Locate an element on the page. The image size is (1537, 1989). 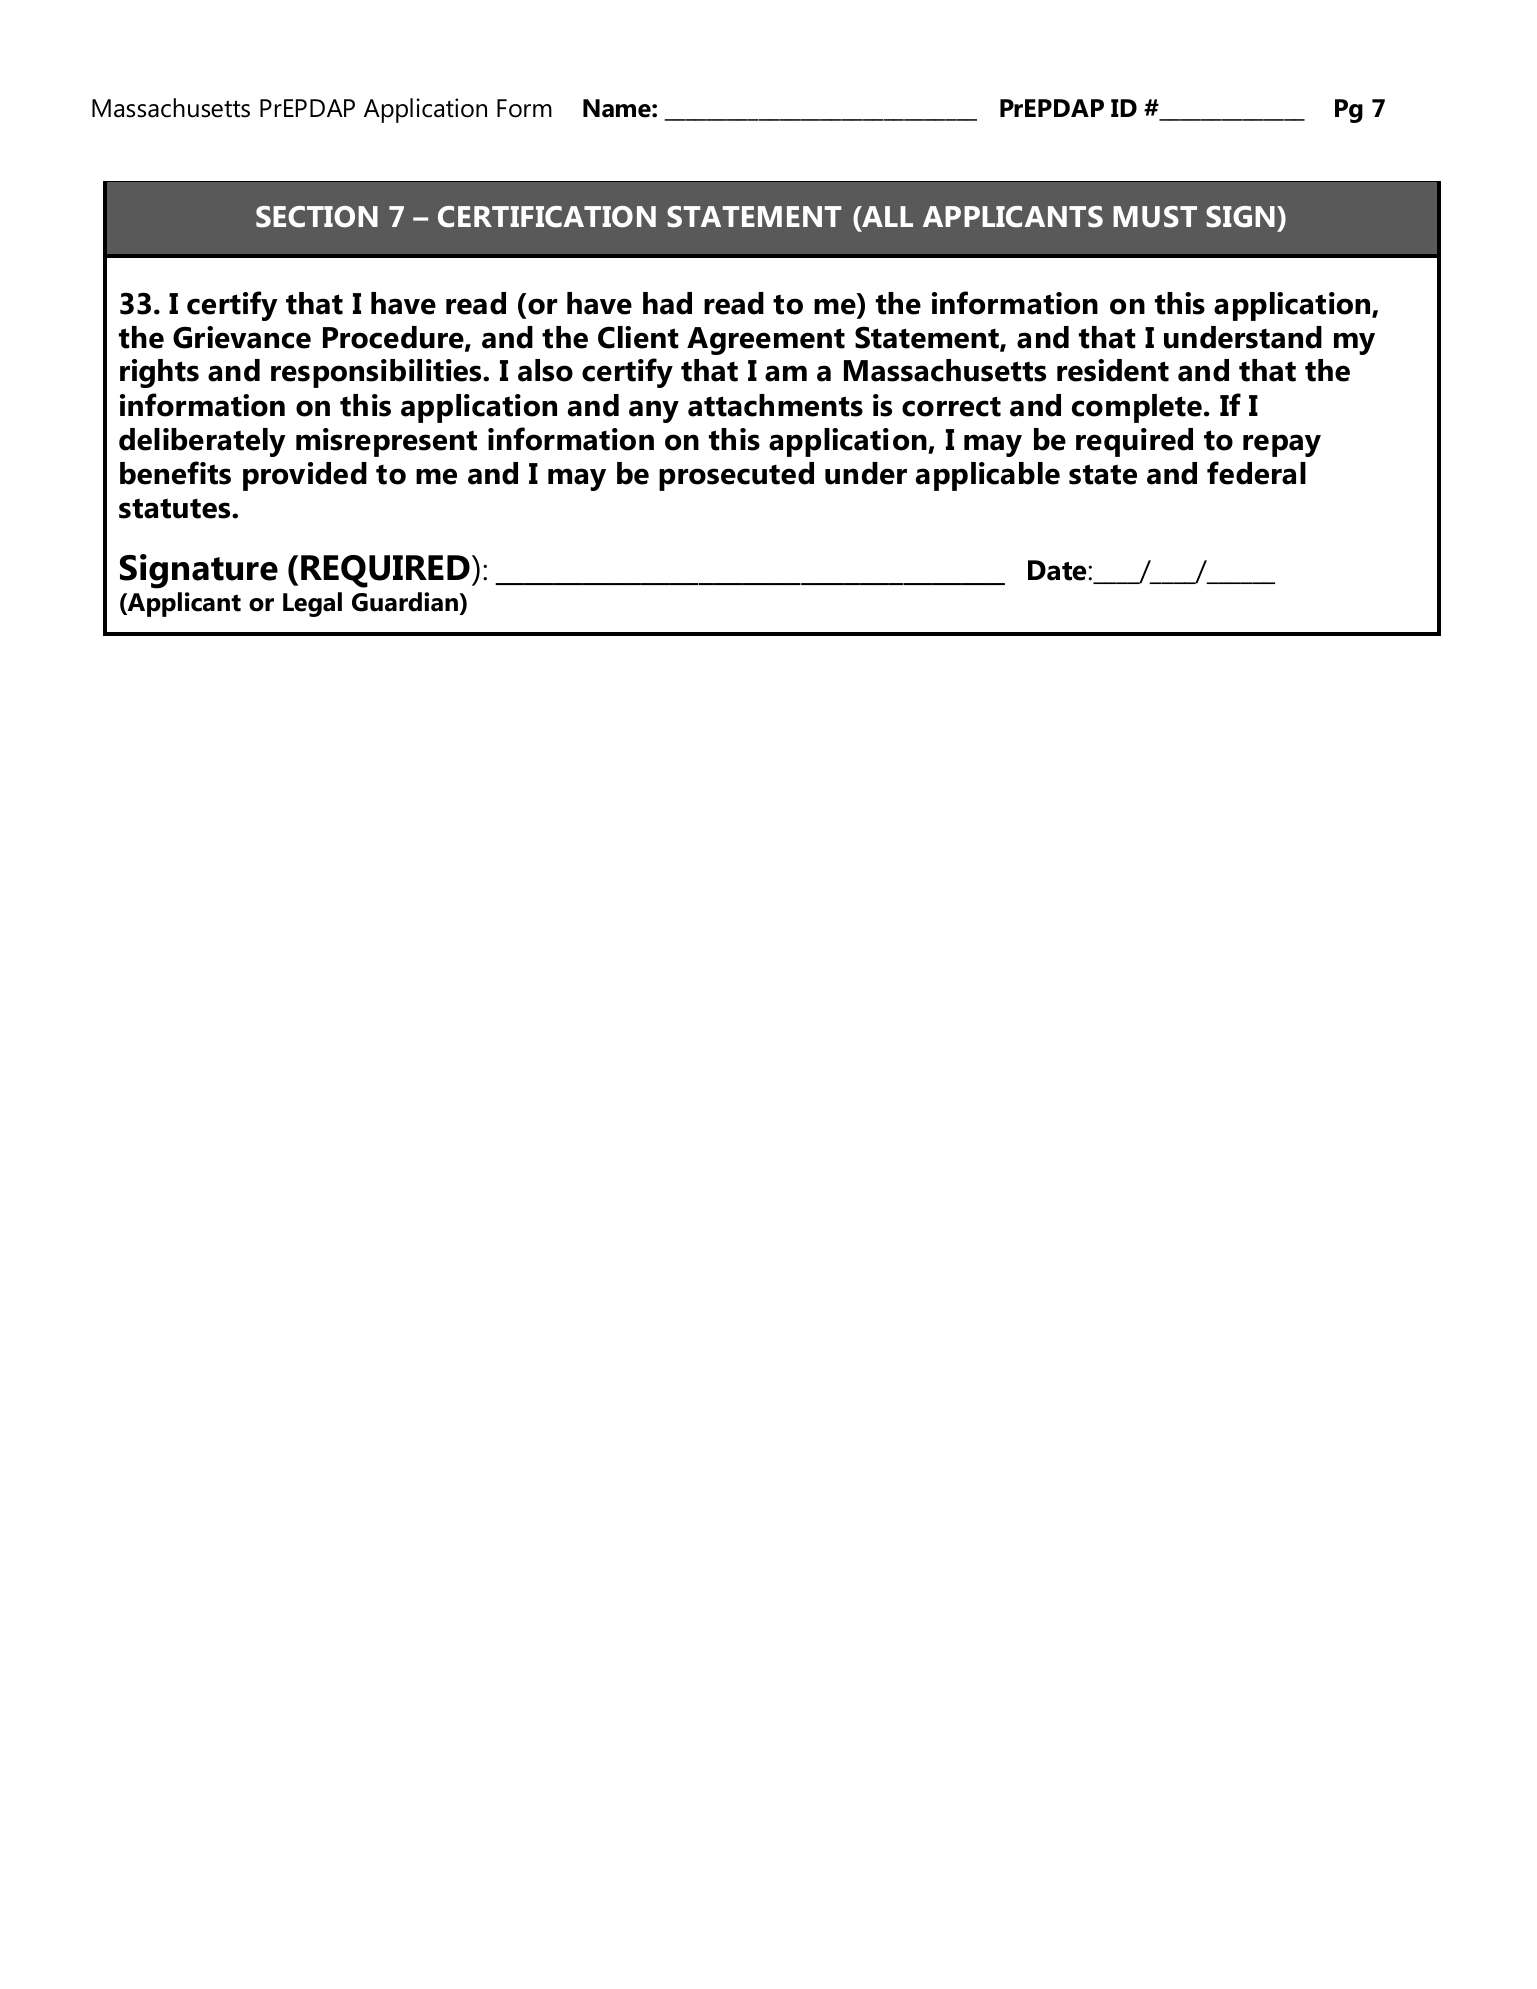
complete is located at coordinates (1137, 408).
